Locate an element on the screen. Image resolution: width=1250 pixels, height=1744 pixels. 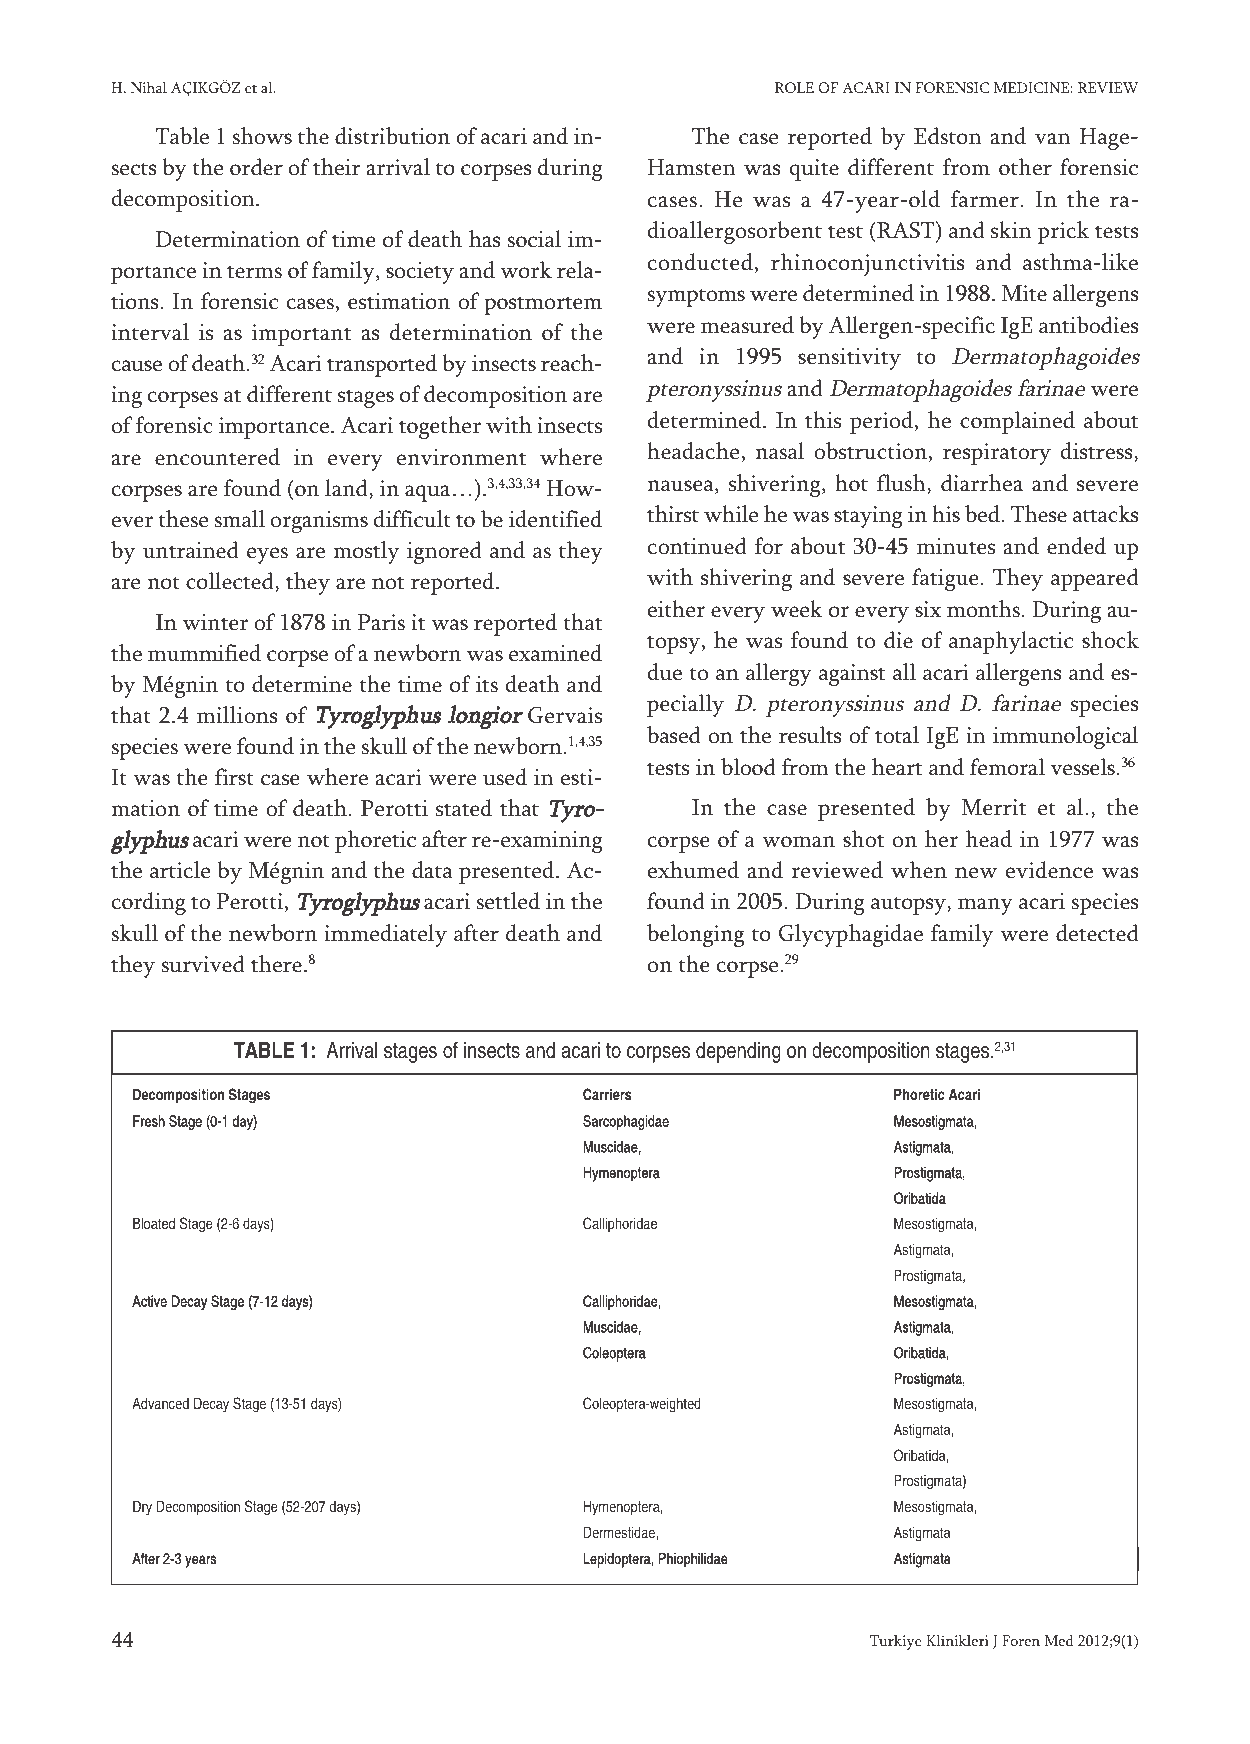
depending is located at coordinates (738, 1052).
